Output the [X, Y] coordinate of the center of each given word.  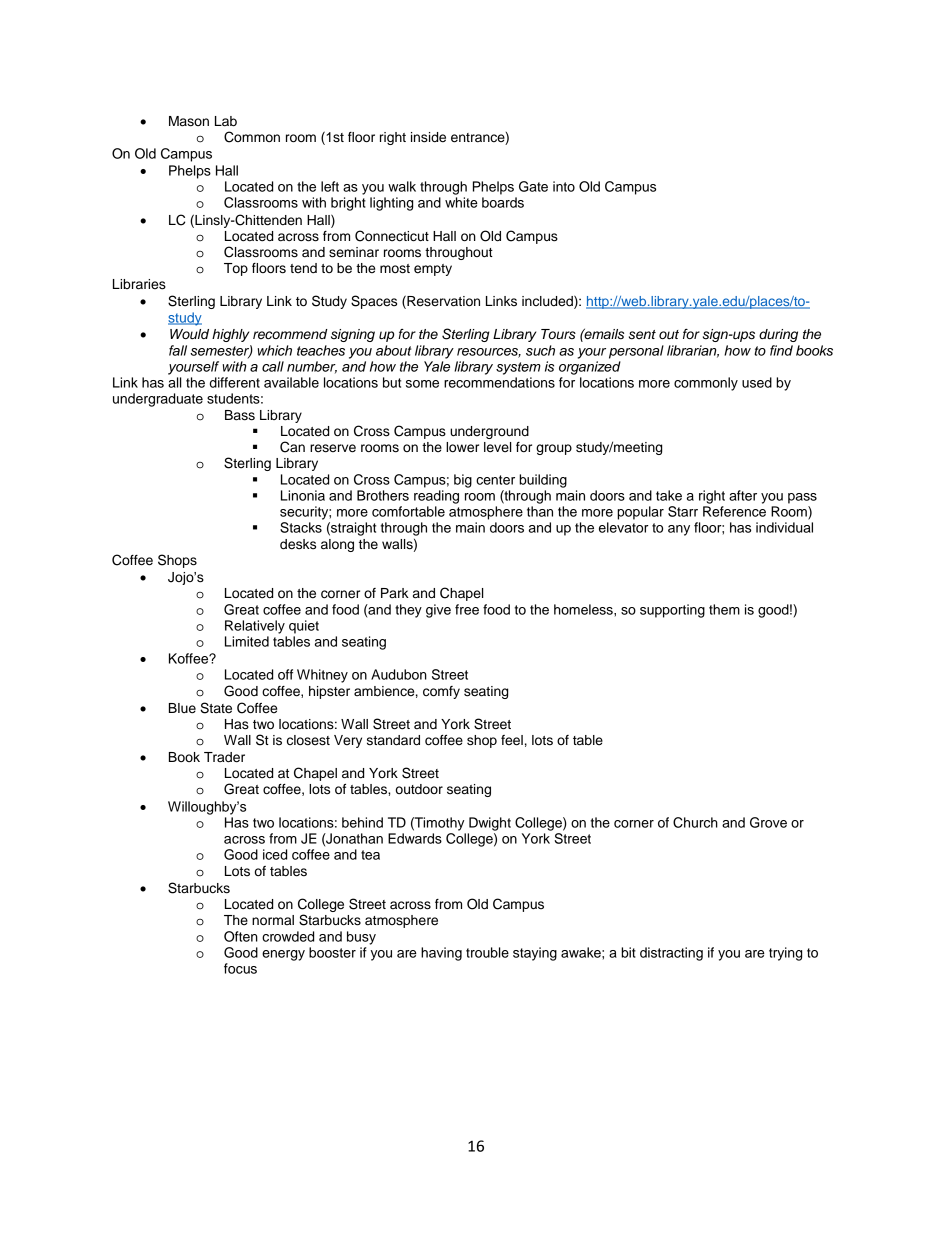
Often [241, 936]
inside [428, 137]
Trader [224, 757]
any [679, 530]
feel [512, 740]
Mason [189, 121]
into [564, 186]
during [778, 335]
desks [298, 544]
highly [230, 335]
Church [695, 822]
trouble [487, 952]
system [518, 368]
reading [436, 497]
